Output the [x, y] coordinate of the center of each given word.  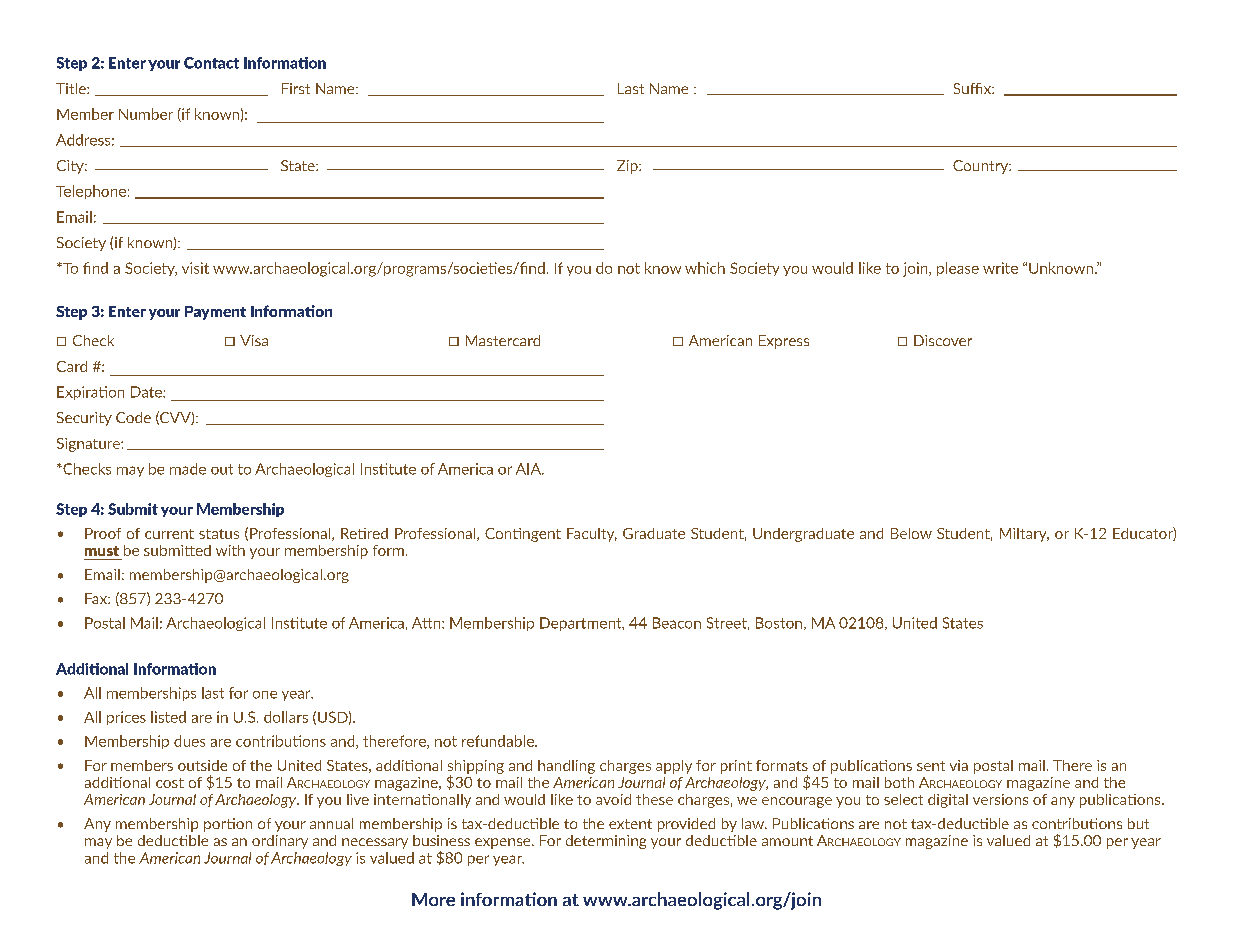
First [296, 88]
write [1000, 268]
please [958, 269]
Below [911, 533]
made [188, 469]
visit [195, 268]
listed [168, 717]
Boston [779, 623]
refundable [499, 741]
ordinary [280, 842]
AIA [529, 469]
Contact [211, 63]
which [705, 268]
